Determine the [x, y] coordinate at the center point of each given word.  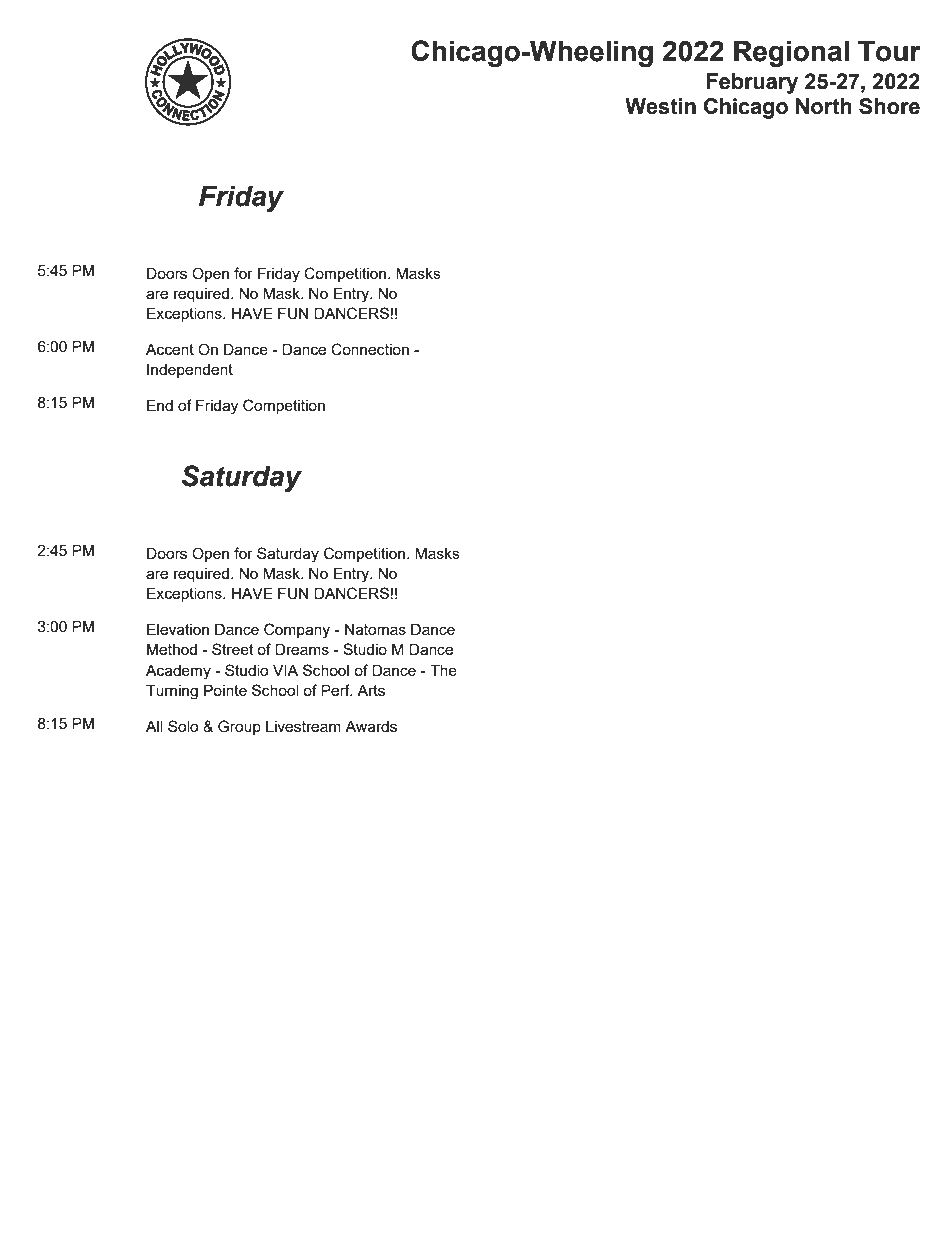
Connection [370, 349]
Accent [170, 349]
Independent [190, 371]
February [752, 83]
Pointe [225, 690]
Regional [791, 54]
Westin [660, 106]
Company [297, 631]
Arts [371, 690]
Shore [889, 106]
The [443, 670]
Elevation [178, 629]
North [824, 106]
